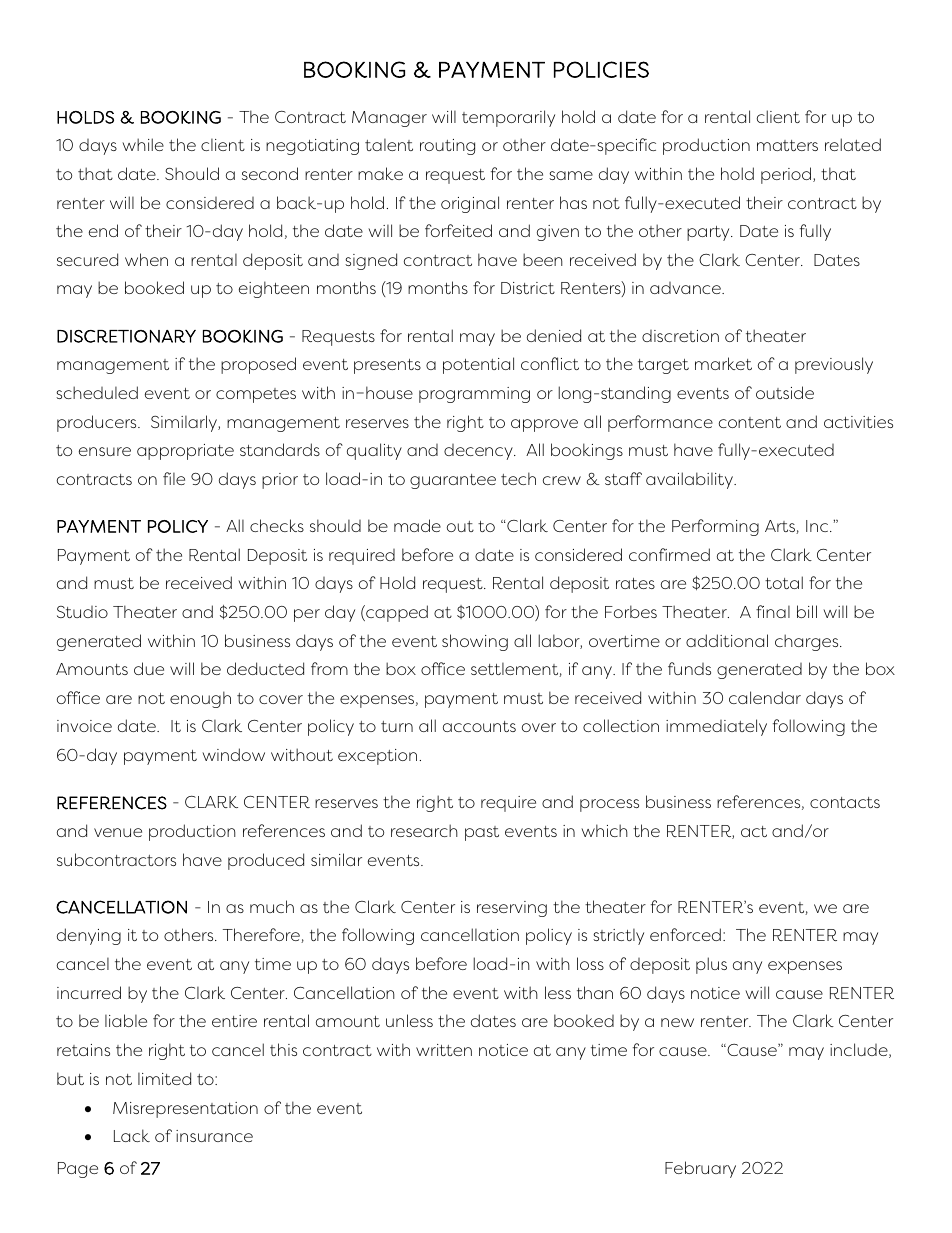  What do you see at coordinates (149, 668) in the document?
I see `due` at bounding box center [149, 668].
